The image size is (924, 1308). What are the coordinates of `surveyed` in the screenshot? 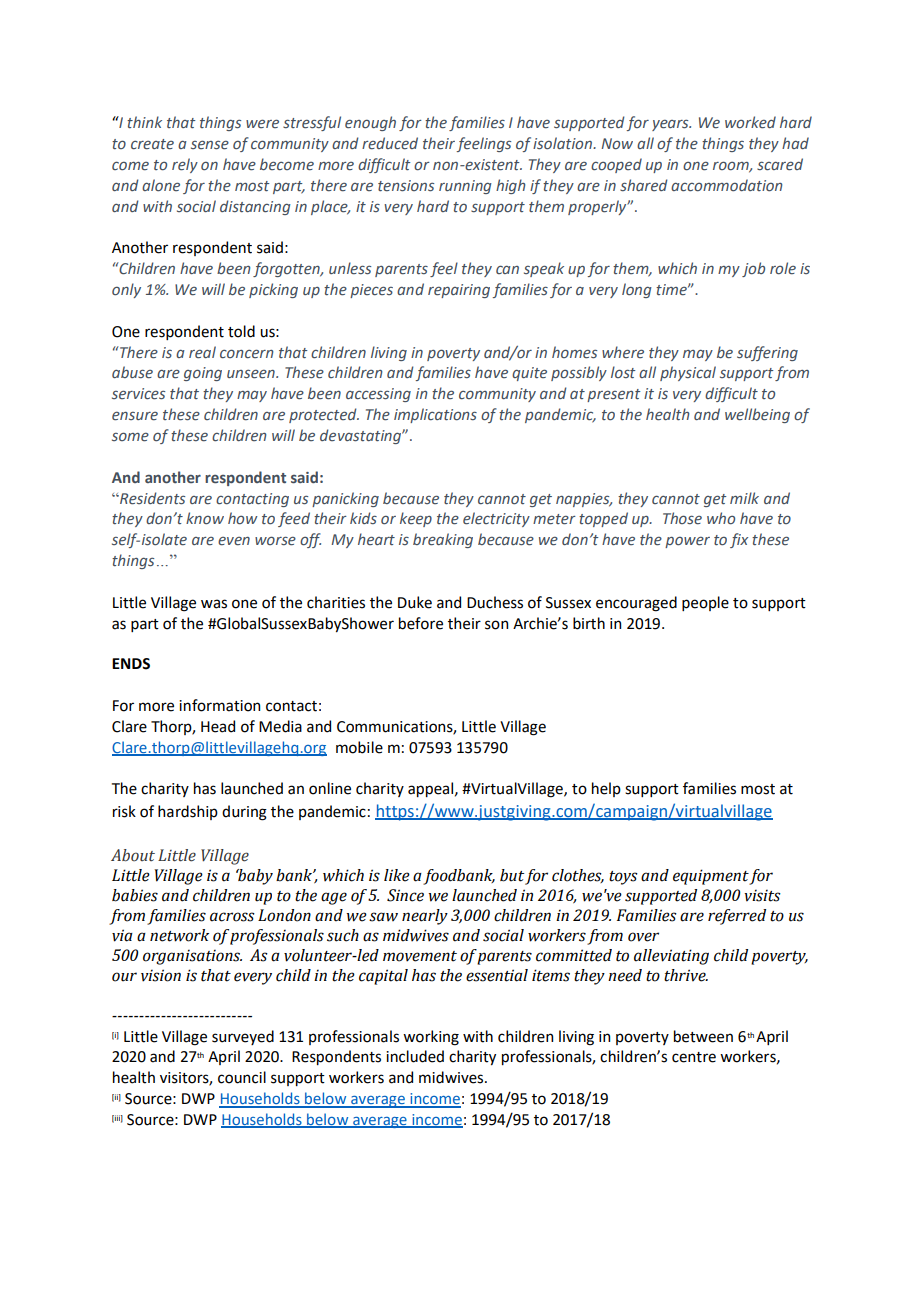 It's located at (243, 1037).
